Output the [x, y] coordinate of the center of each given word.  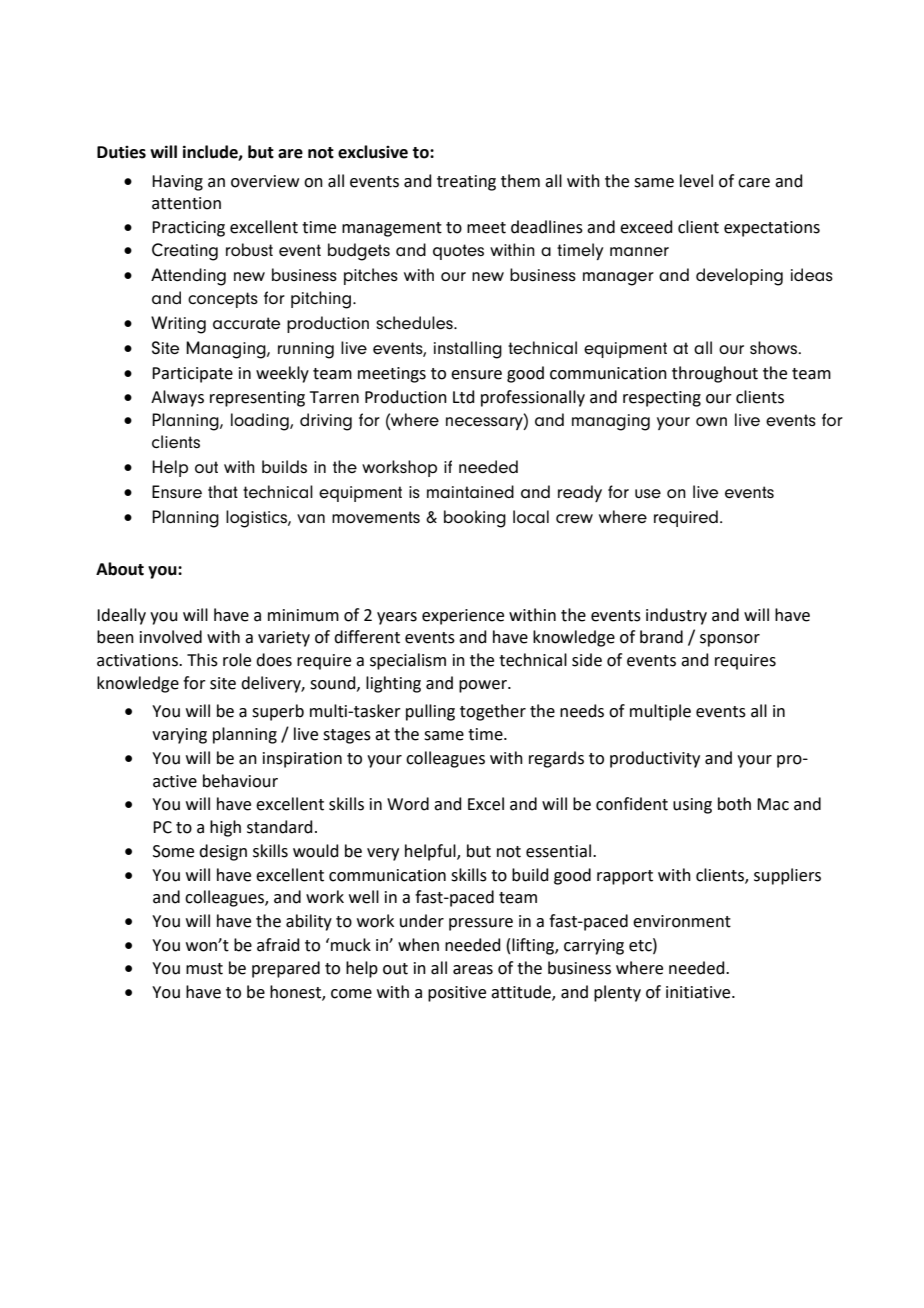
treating [466, 183]
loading [261, 422]
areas [473, 970]
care [754, 183]
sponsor [730, 640]
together [493, 712]
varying [179, 736]
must [204, 969]
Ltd [464, 397]
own [711, 421]
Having [177, 183]
